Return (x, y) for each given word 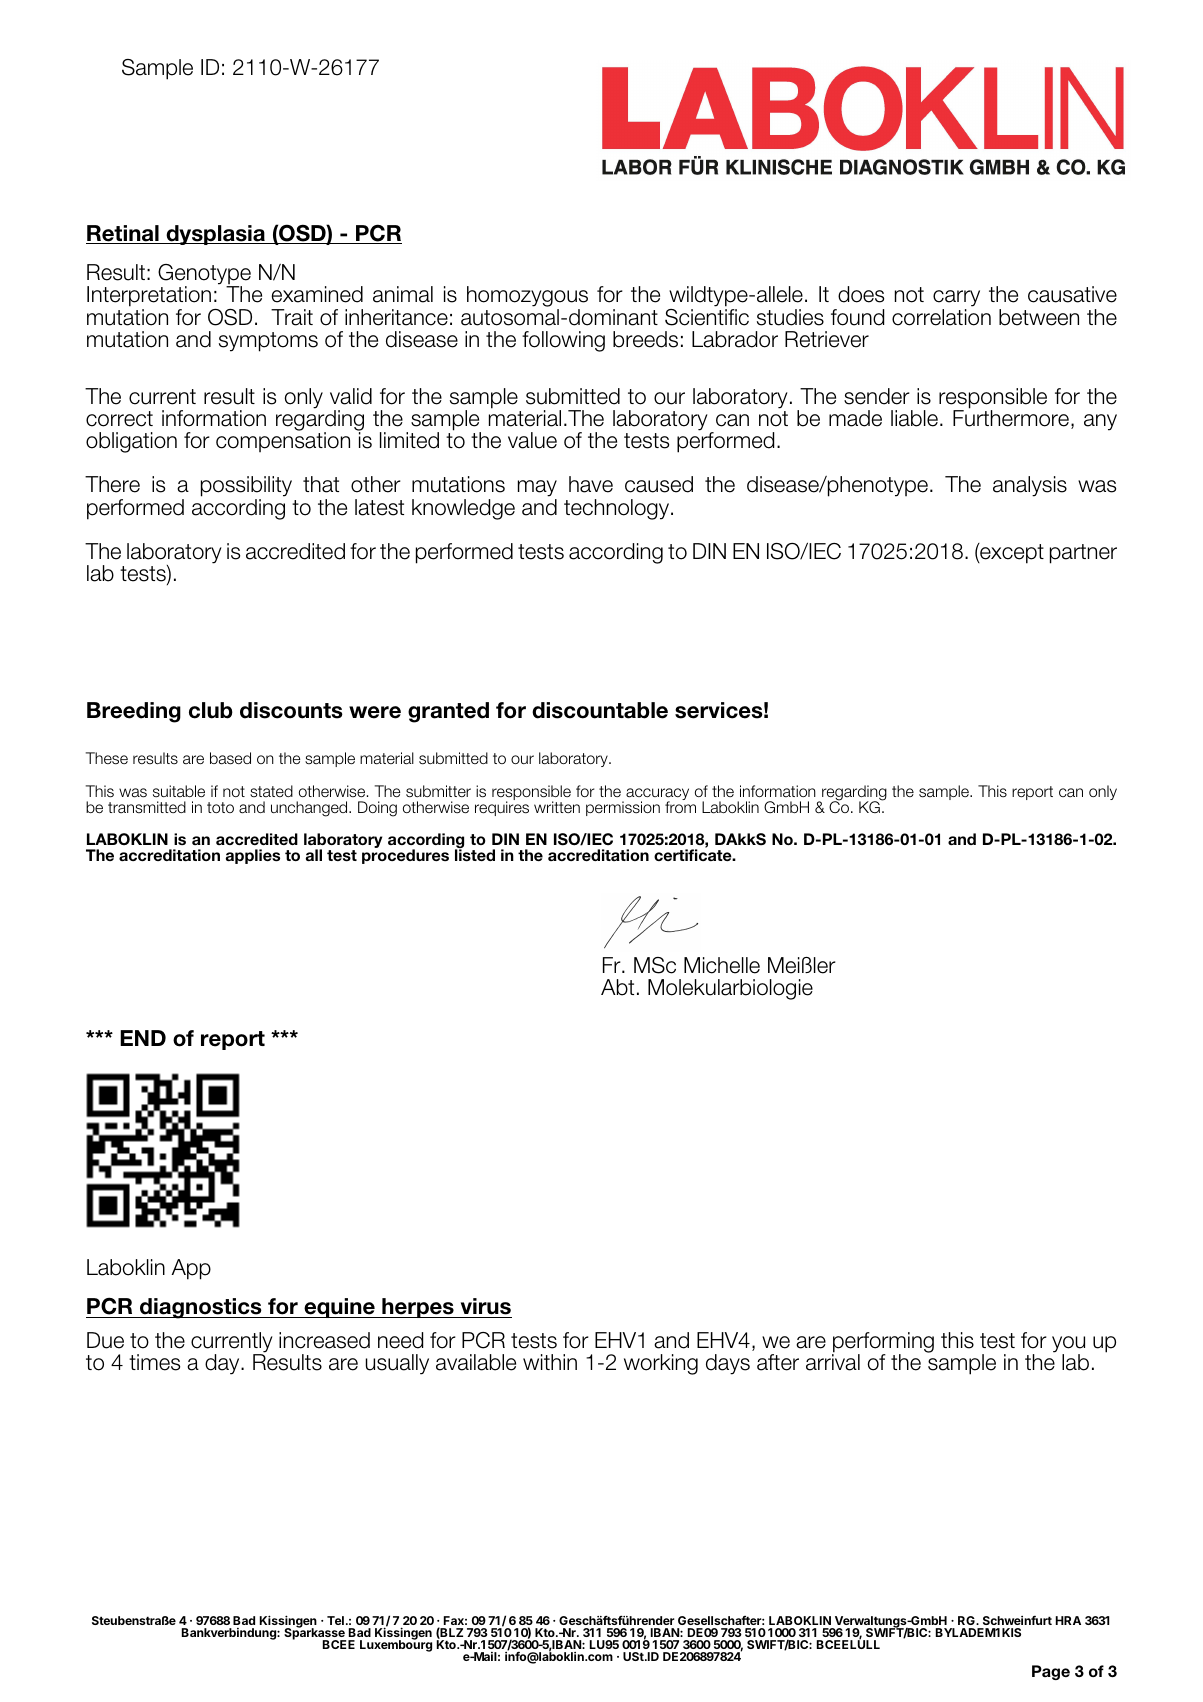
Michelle (722, 965)
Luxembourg (396, 1645)
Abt (617, 987)
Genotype (204, 275)
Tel (335, 1620)
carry (956, 300)
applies (253, 856)
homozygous (527, 298)
